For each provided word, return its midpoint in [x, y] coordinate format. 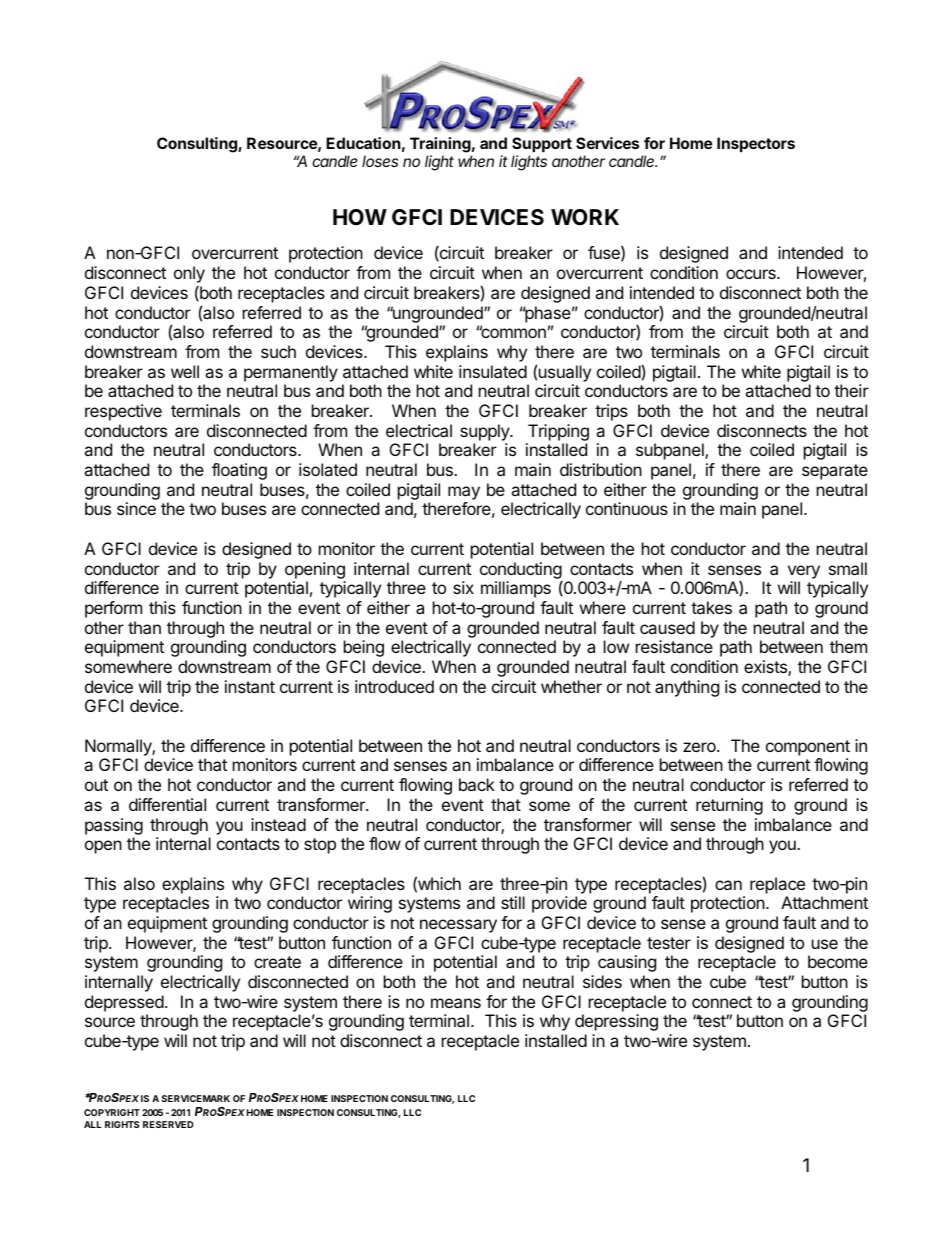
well [185, 371]
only [189, 274]
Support [542, 144]
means [456, 1003]
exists [766, 668]
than [144, 627]
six [463, 587]
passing [114, 826]
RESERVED [168, 1124]
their [851, 390]
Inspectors [756, 144]
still [513, 902]
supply [485, 432]
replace [777, 885]
